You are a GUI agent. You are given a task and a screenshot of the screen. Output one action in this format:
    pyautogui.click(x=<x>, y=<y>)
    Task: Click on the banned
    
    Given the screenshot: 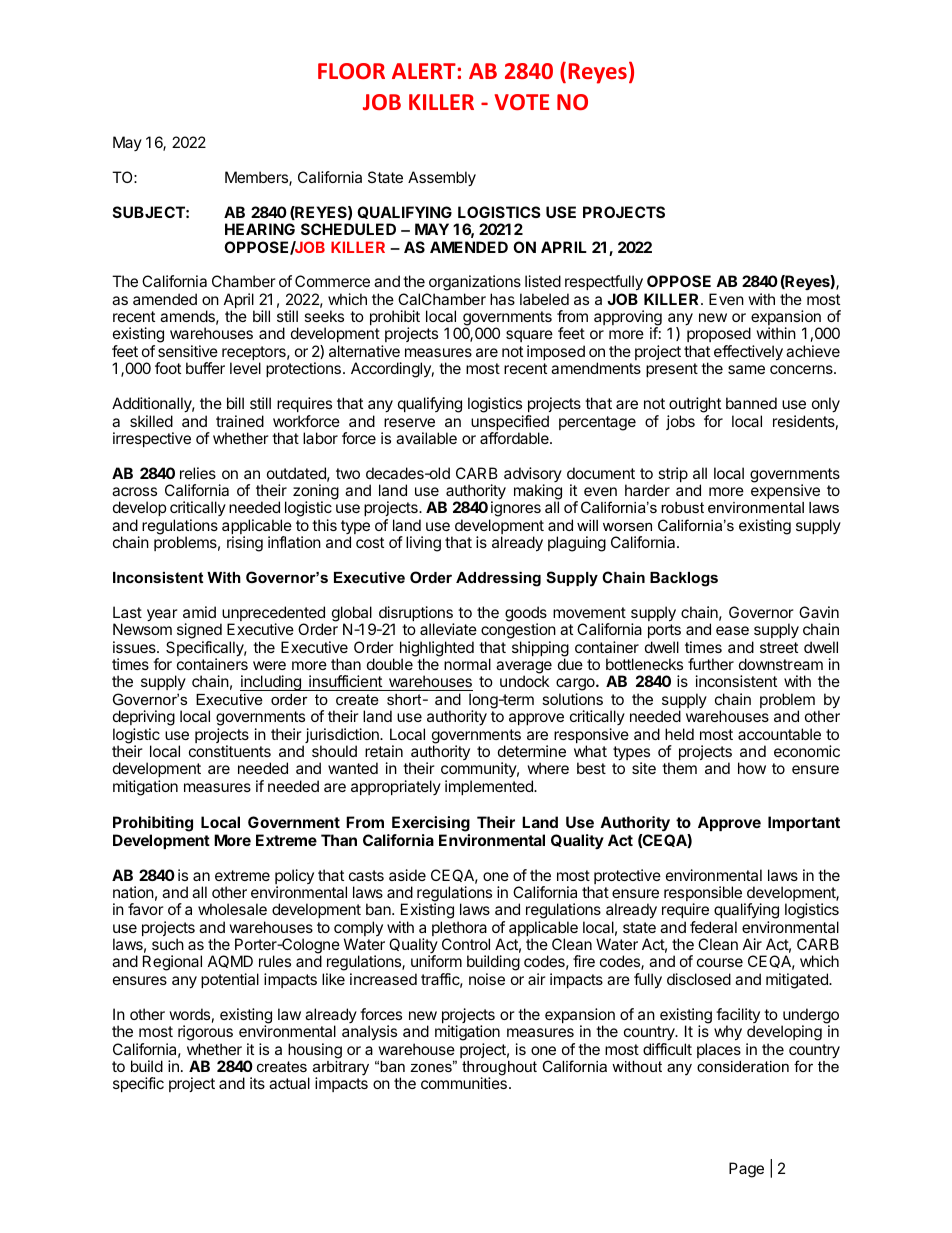 What is the action you would take?
    pyautogui.click(x=751, y=403)
